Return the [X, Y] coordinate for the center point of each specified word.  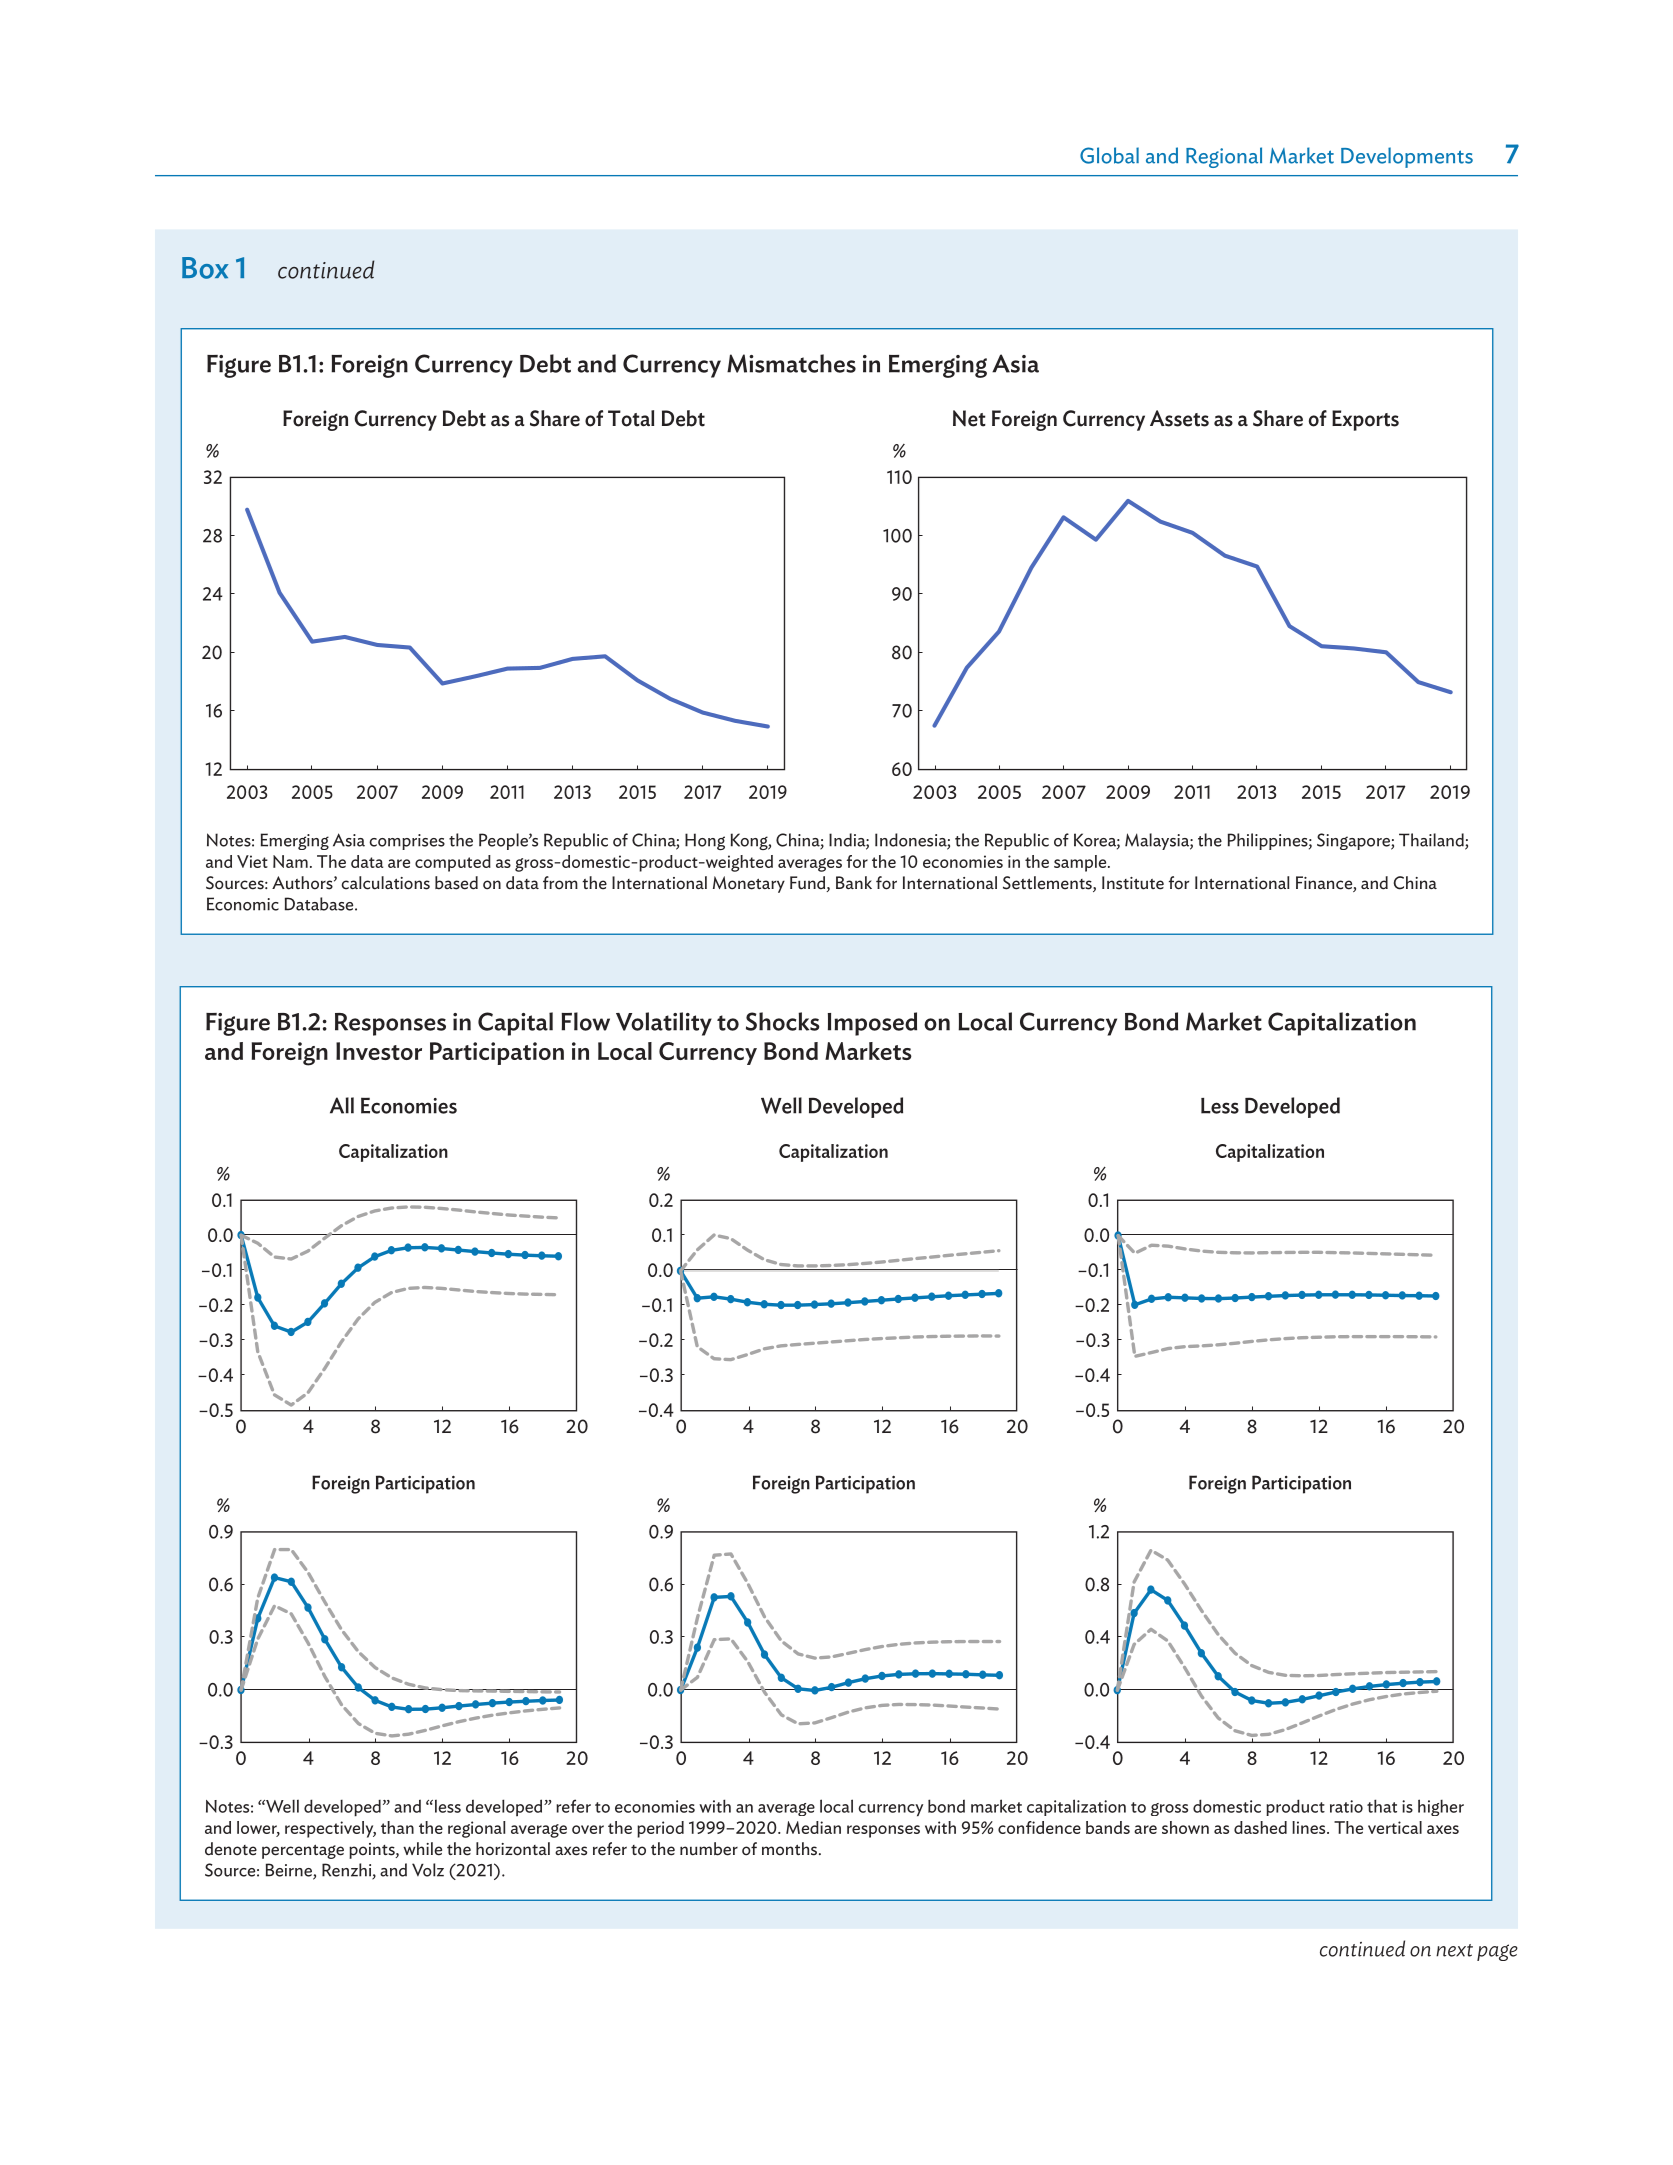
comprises [407, 842]
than [397, 1827]
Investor [379, 1051]
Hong [705, 841]
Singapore [1354, 841]
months [791, 1849]
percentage [303, 1851]
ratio [1346, 1806]
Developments [1407, 157]
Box [205, 268]
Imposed [872, 1024]
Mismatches [791, 363]
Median [813, 1827]
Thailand [1432, 841]
